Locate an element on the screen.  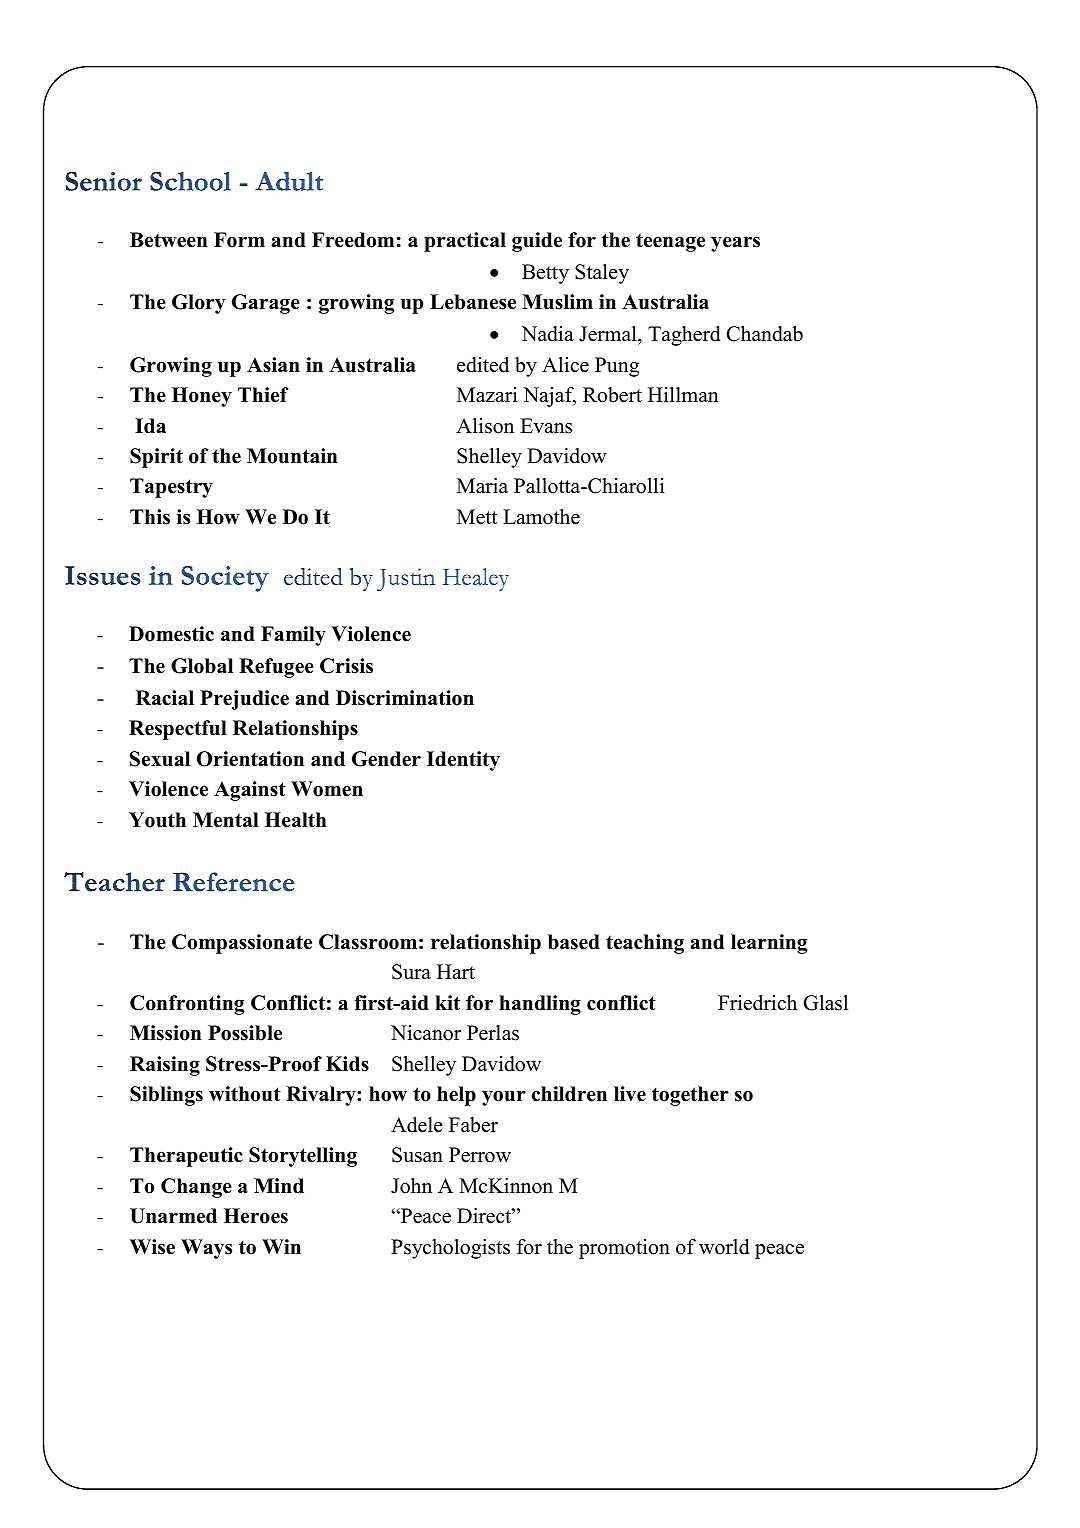
Psychologists is located at coordinates (450, 1249).
